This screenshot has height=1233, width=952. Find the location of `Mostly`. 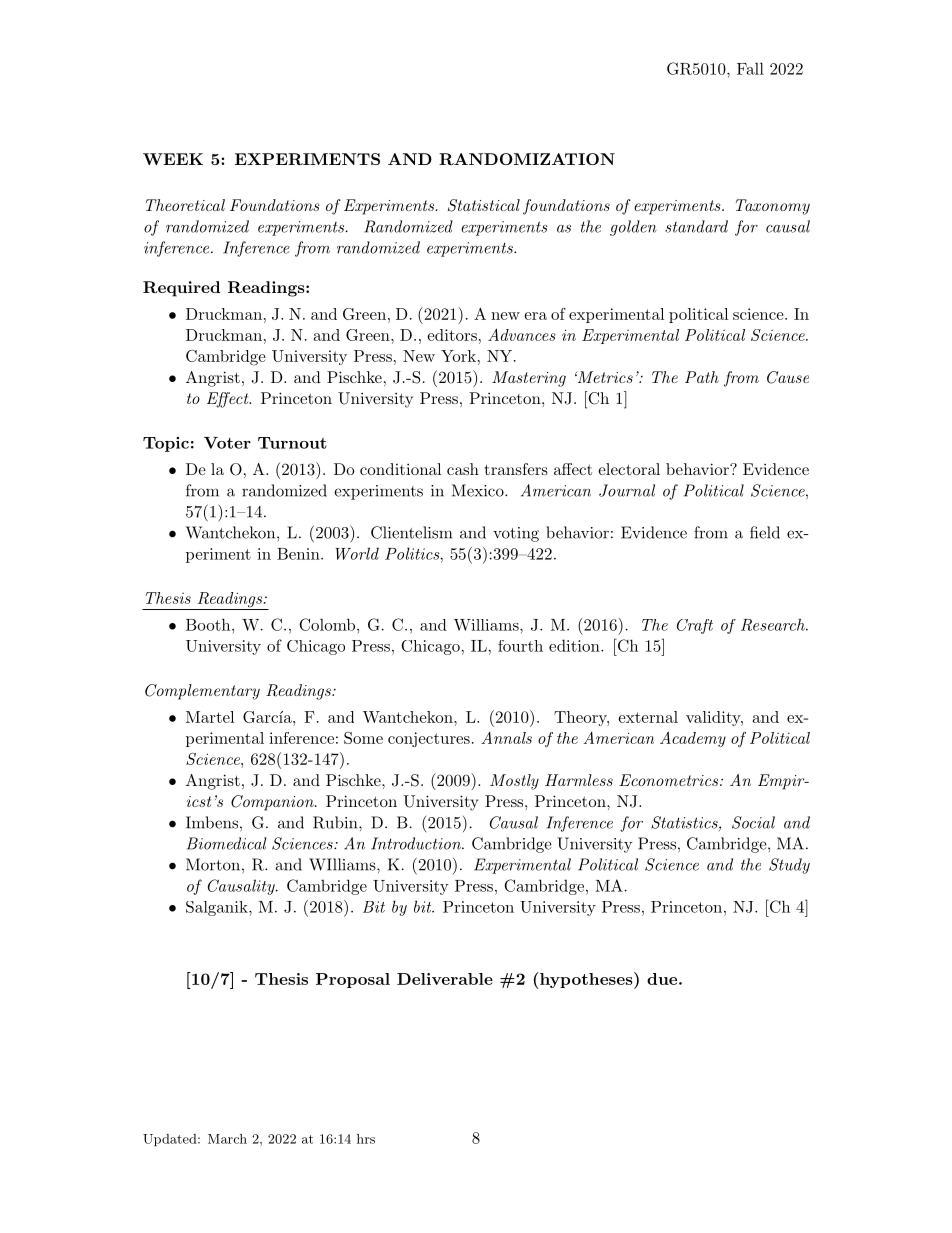

Mostly is located at coordinates (514, 782).
